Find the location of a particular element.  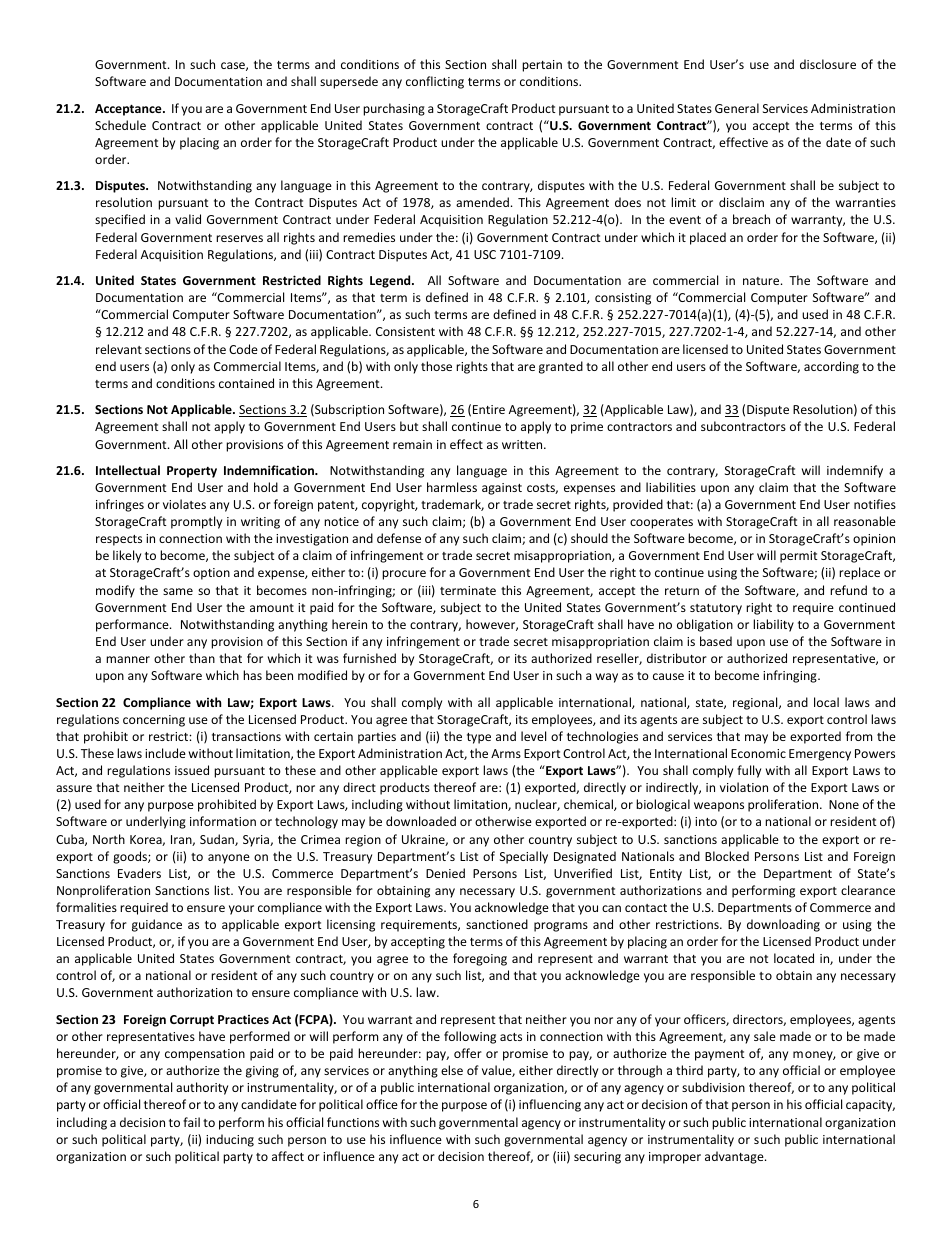

General is located at coordinates (737, 108).
